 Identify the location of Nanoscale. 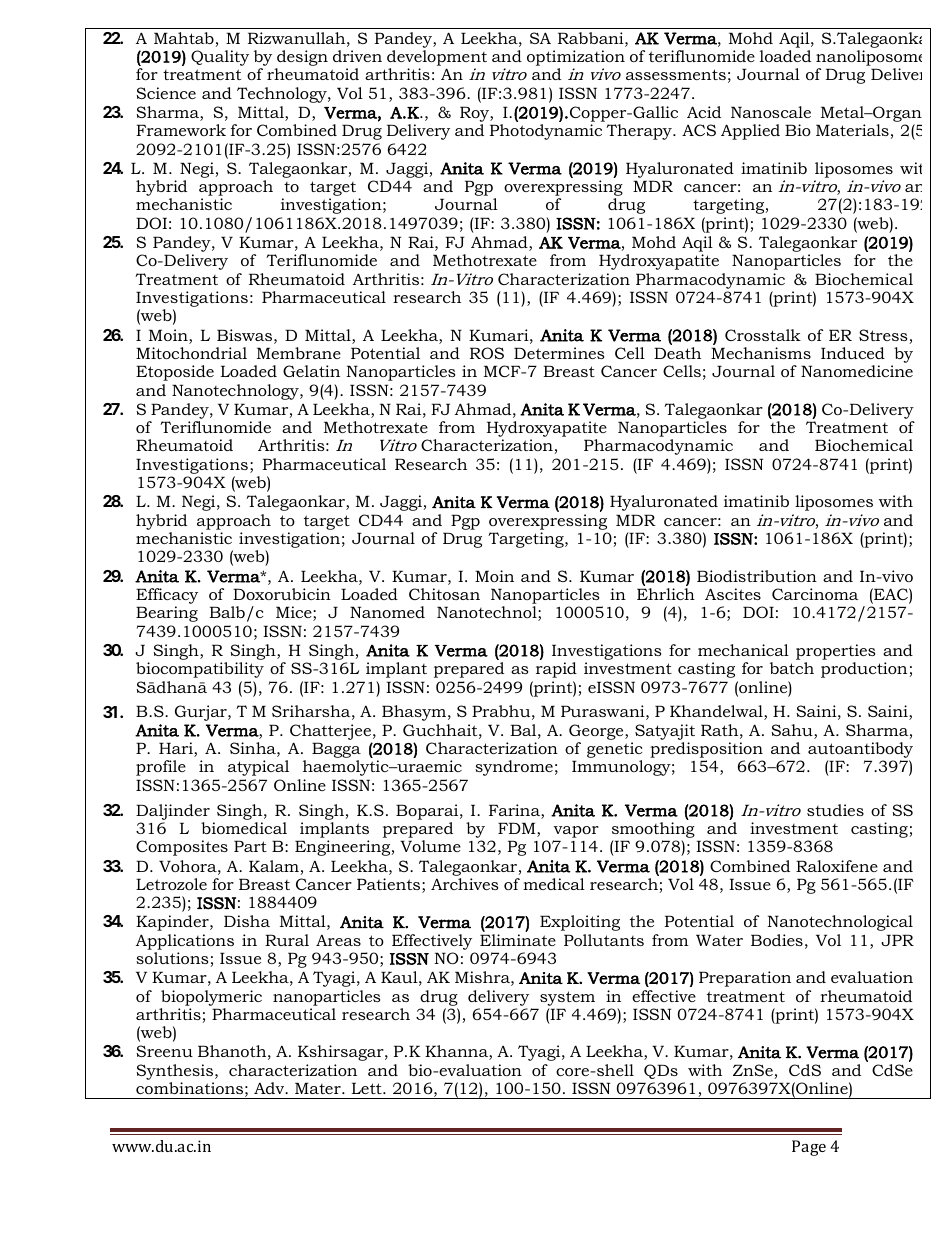
(771, 112).
